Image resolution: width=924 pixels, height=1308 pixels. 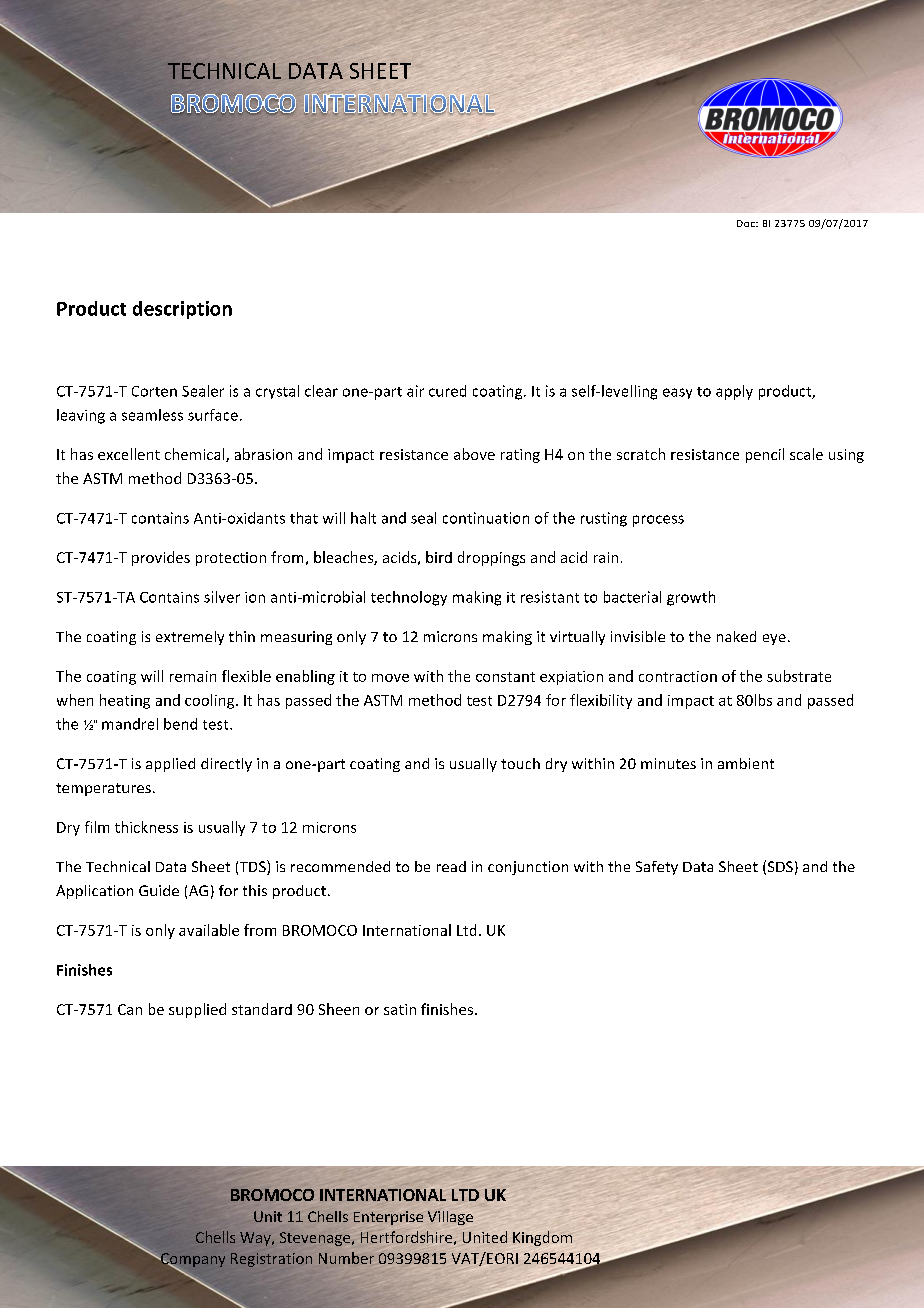 I want to click on Company, so click(x=192, y=1261).
